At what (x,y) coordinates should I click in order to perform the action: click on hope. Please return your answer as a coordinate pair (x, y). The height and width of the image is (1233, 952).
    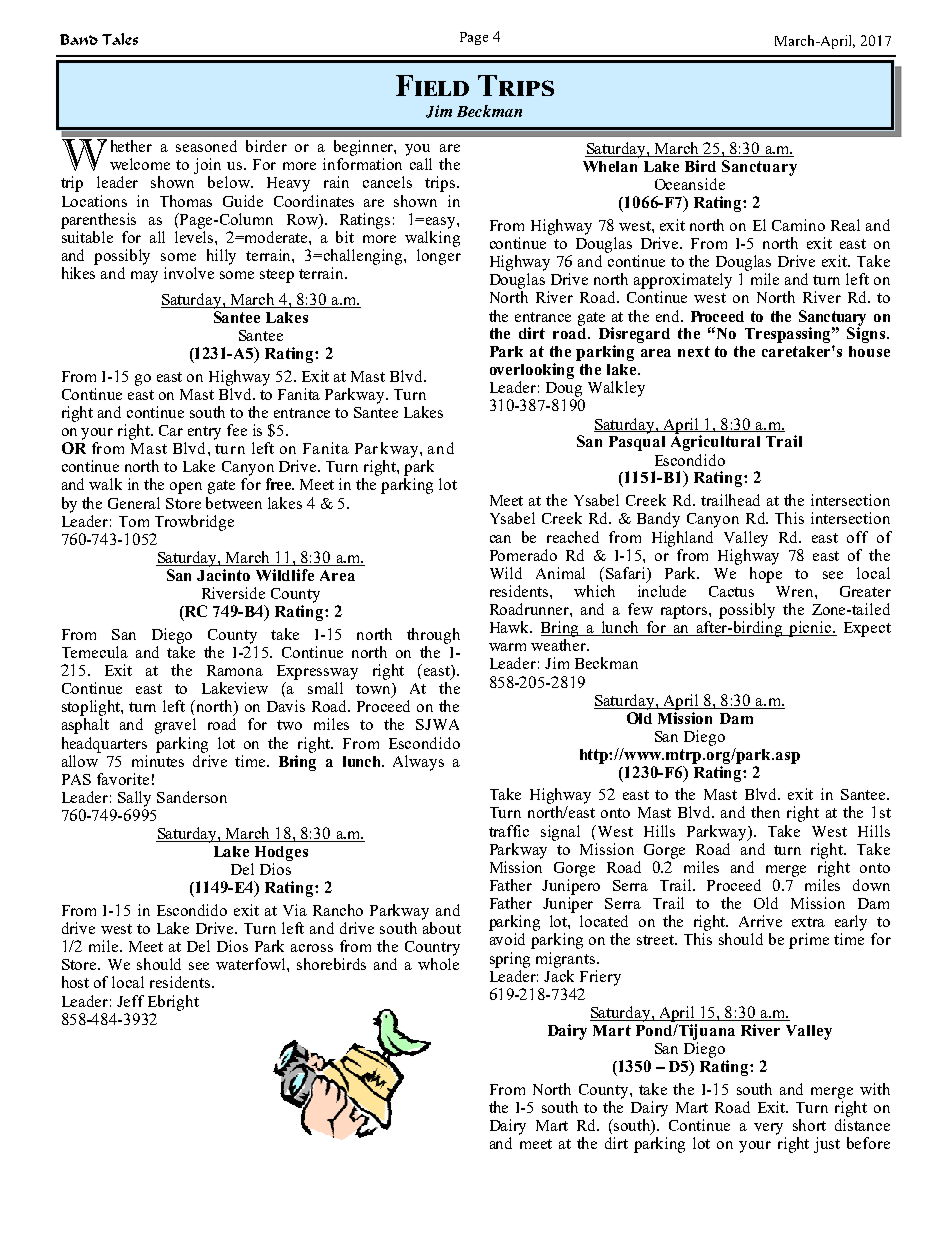
    Looking at the image, I should click on (766, 573).
